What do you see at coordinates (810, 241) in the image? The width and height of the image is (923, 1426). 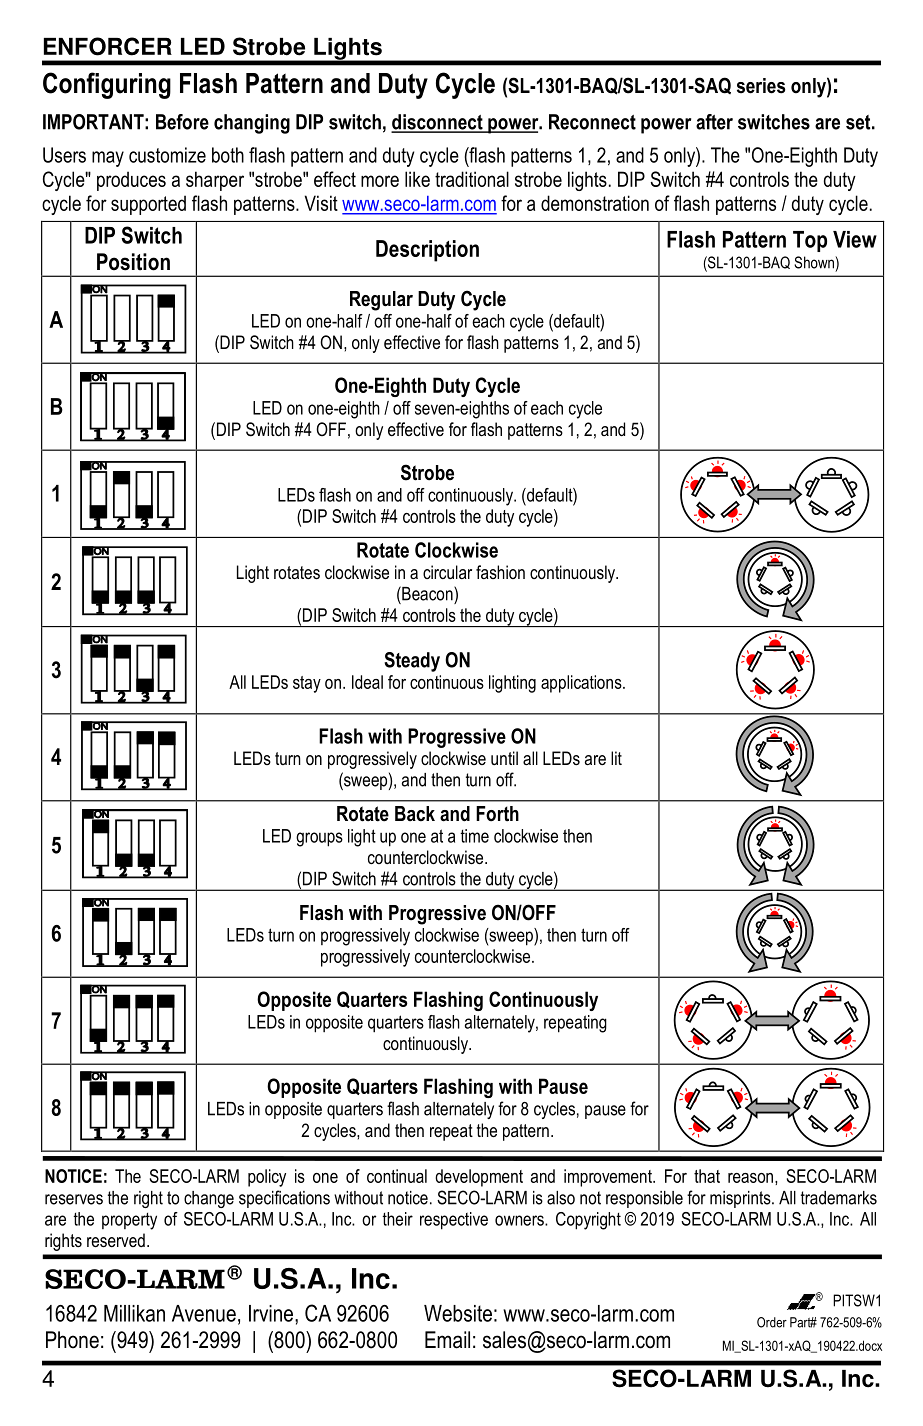 I see `Top` at bounding box center [810, 241].
